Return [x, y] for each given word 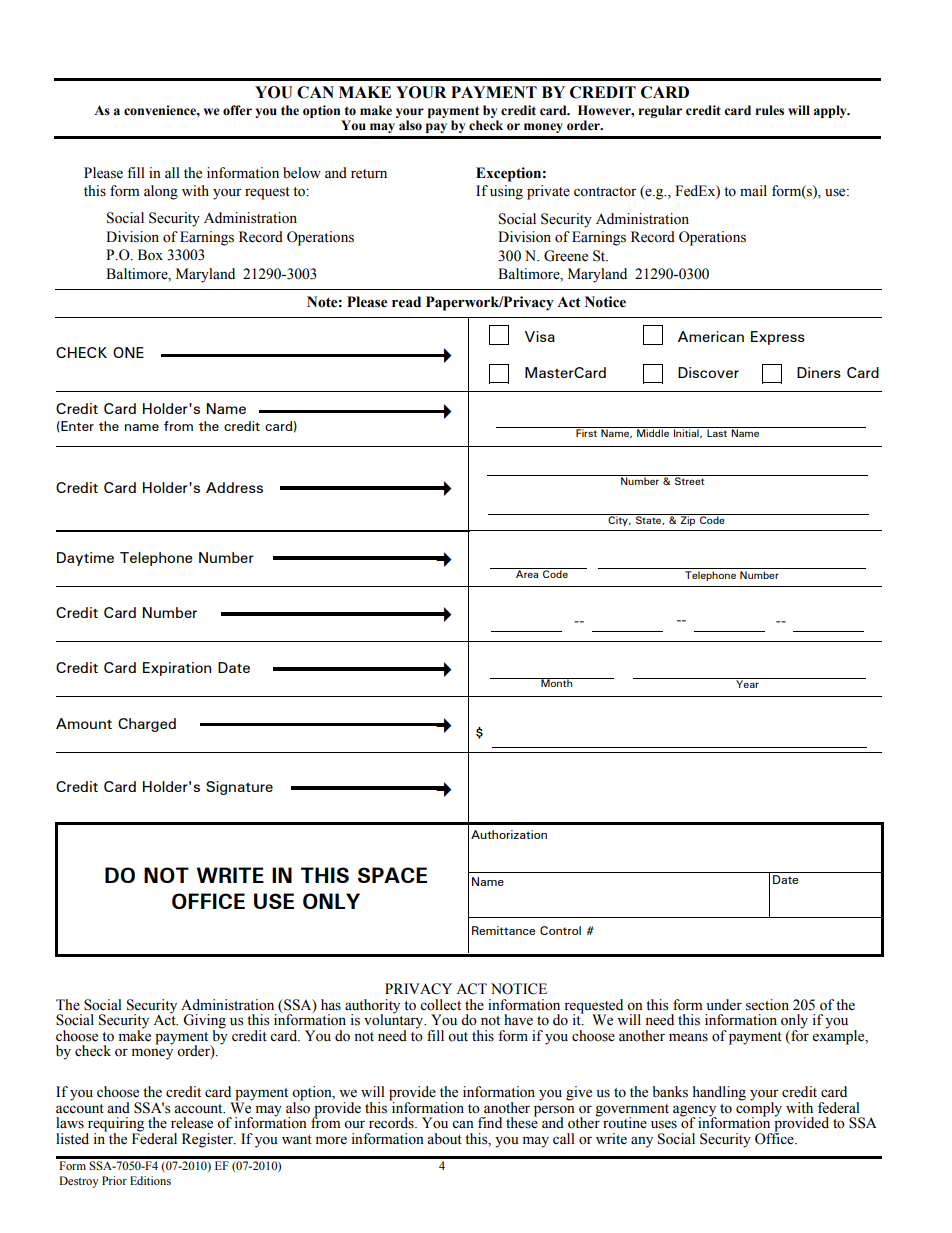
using [506, 192]
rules [769, 110]
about [444, 1139]
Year [747, 683]
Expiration [177, 669]
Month [557, 682]
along [161, 192]
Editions [150, 1180]
